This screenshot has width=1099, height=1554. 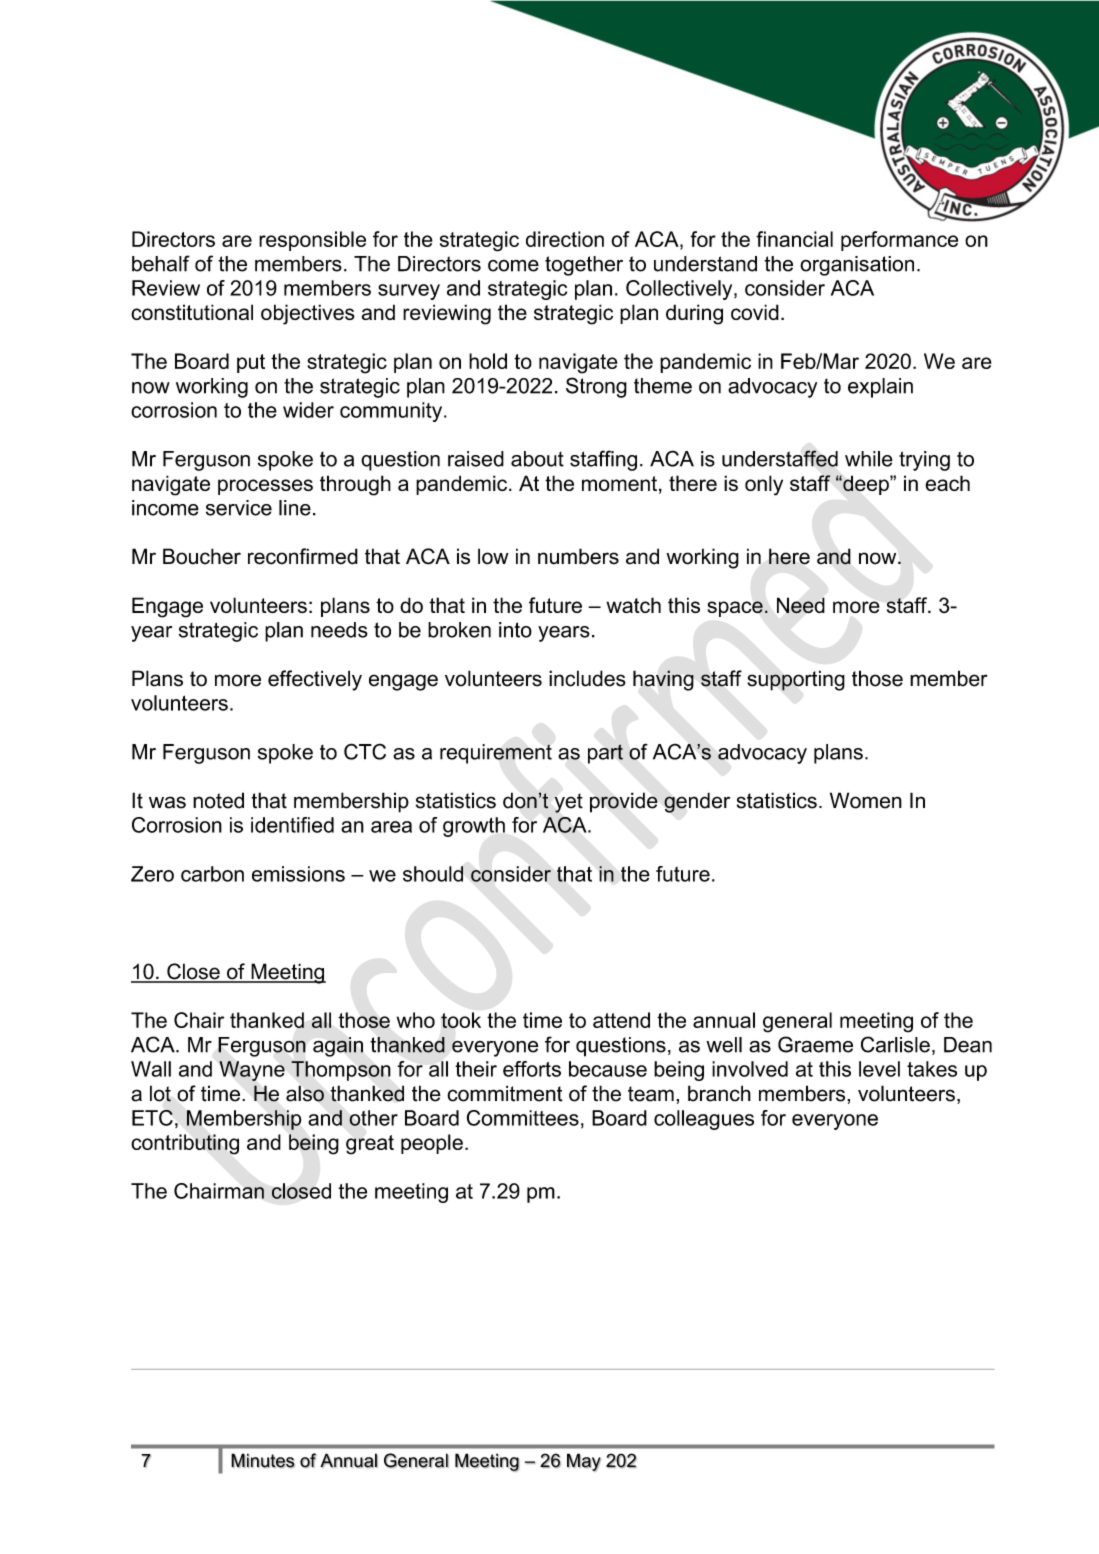 What do you see at coordinates (584, 266) in the screenshot?
I see `together` at bounding box center [584, 266].
